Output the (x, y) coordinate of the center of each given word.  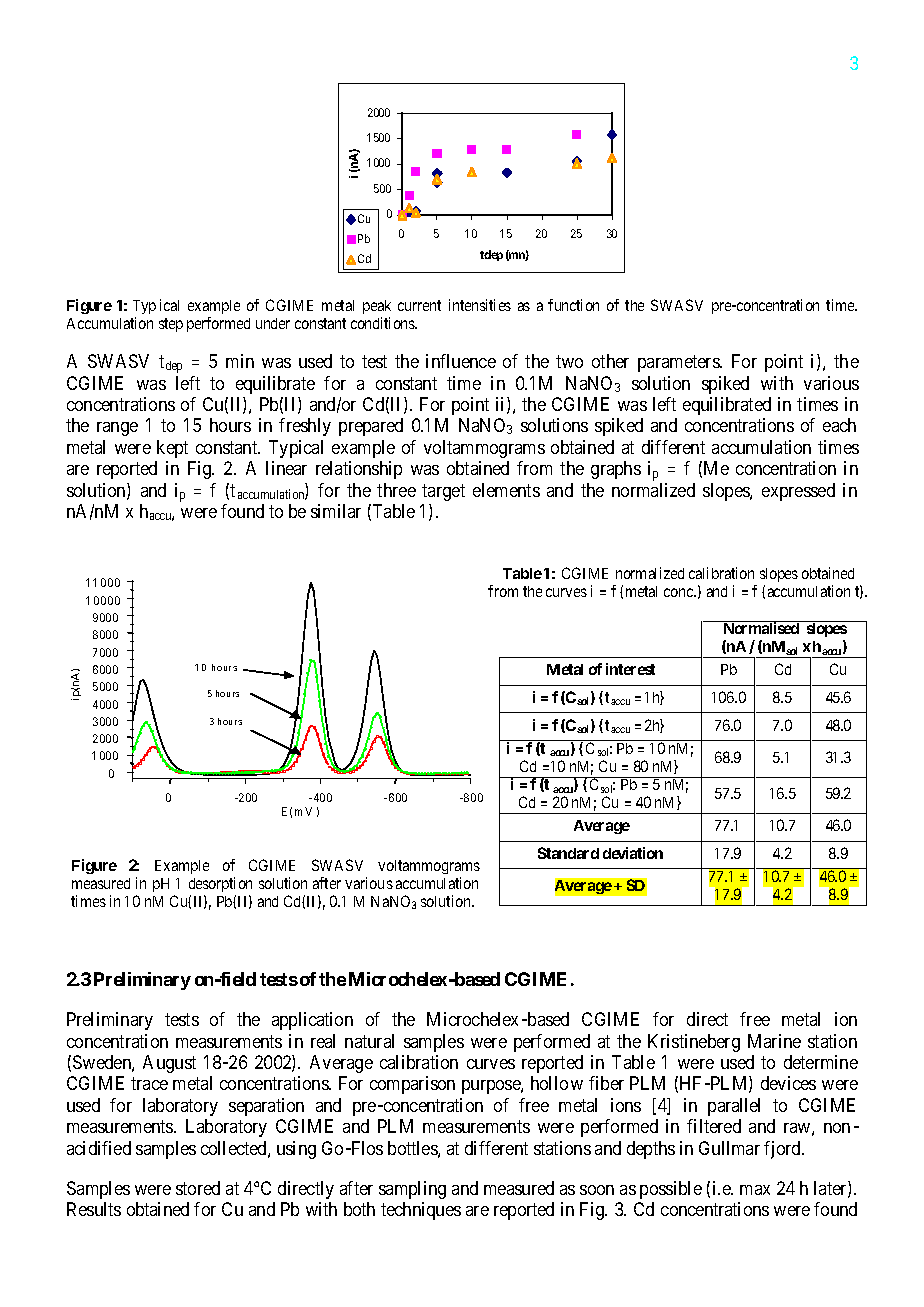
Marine (774, 1041)
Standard (568, 853)
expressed (798, 492)
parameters (679, 363)
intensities (480, 305)
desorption (220, 884)
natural (369, 1041)
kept (172, 449)
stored (198, 1188)
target (443, 492)
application (312, 1021)
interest (630, 669)
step (171, 325)
